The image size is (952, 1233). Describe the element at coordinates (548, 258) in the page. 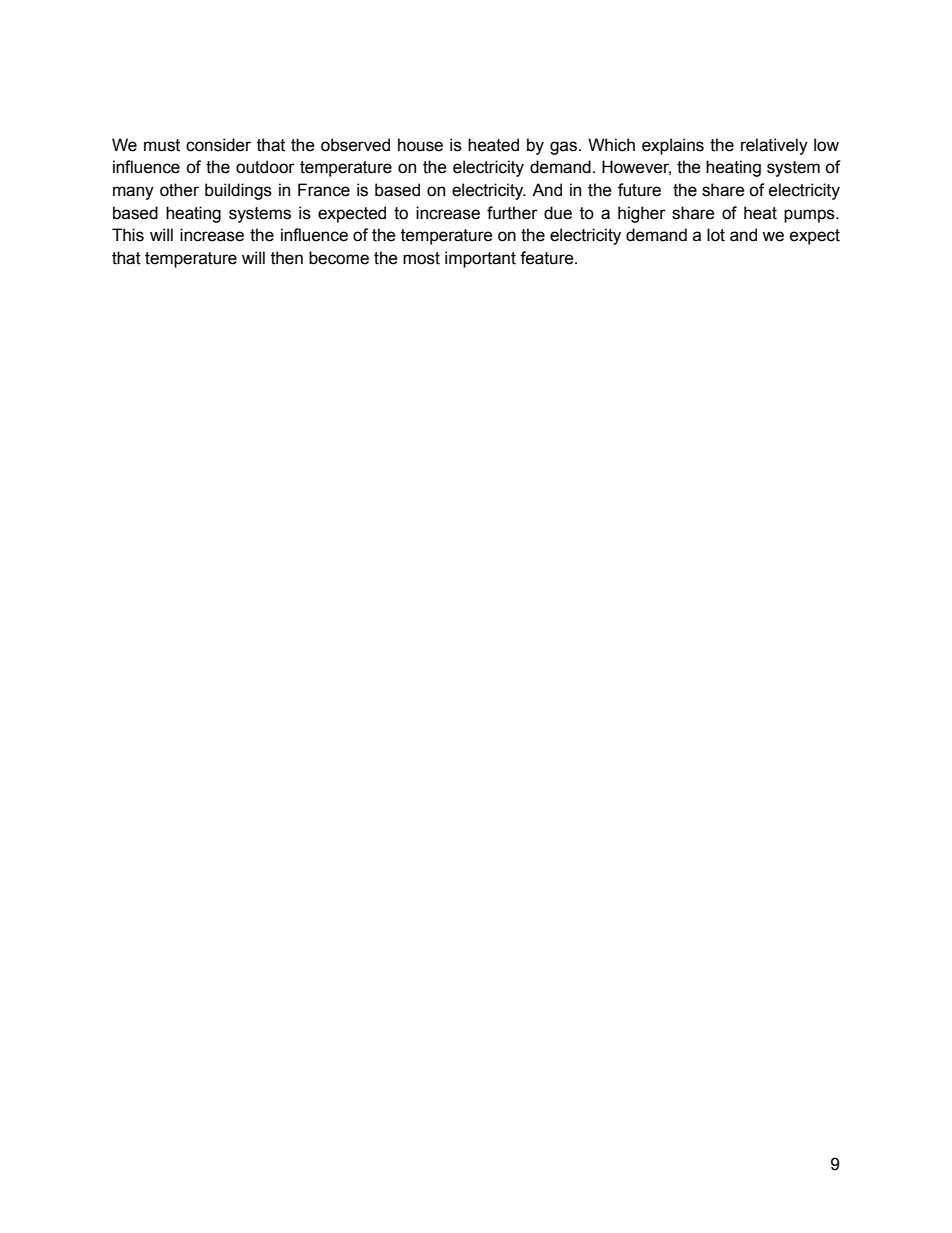

I see `feature` at that location.
